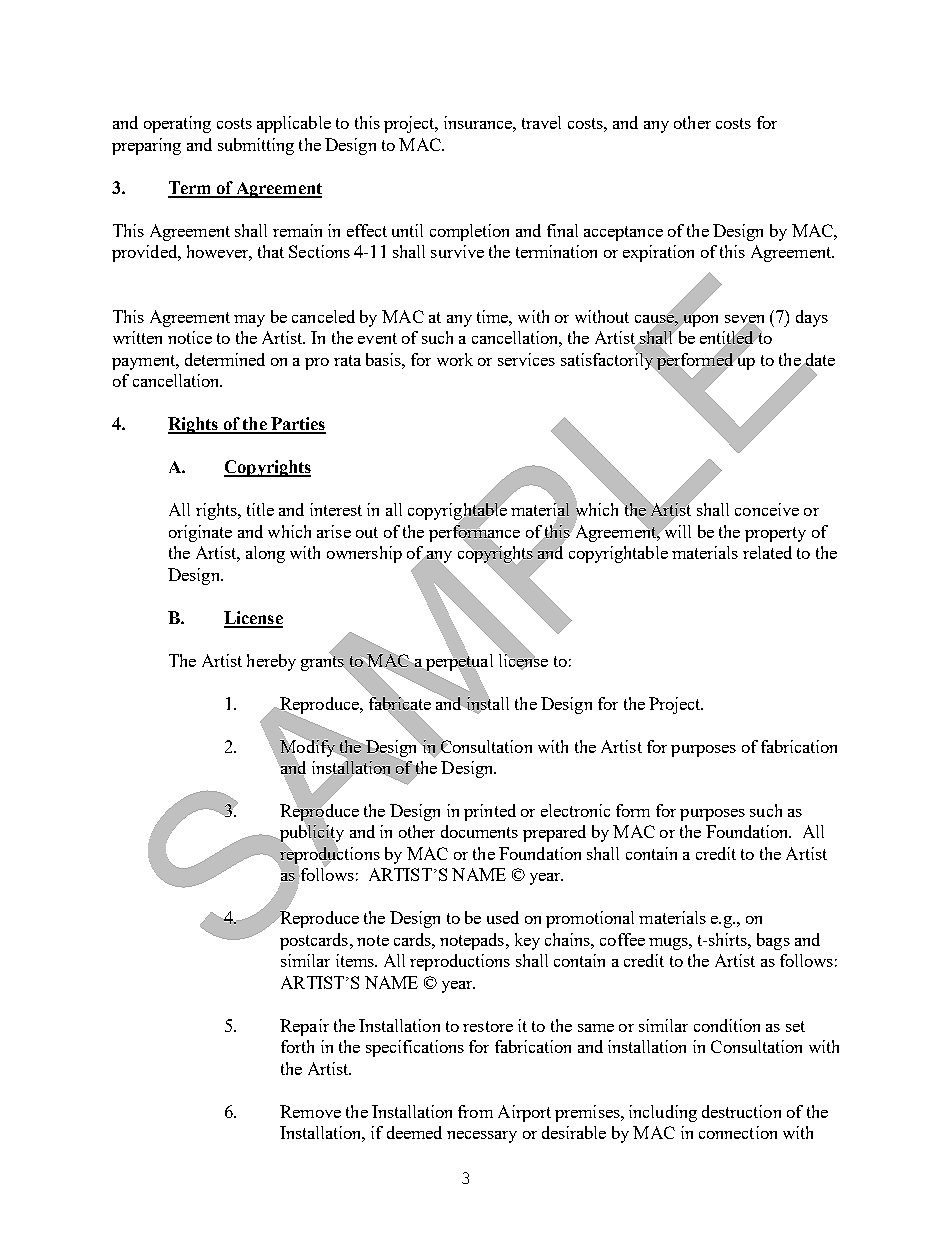 The height and width of the document is (1233, 952). I want to click on acceptance, so click(623, 233).
